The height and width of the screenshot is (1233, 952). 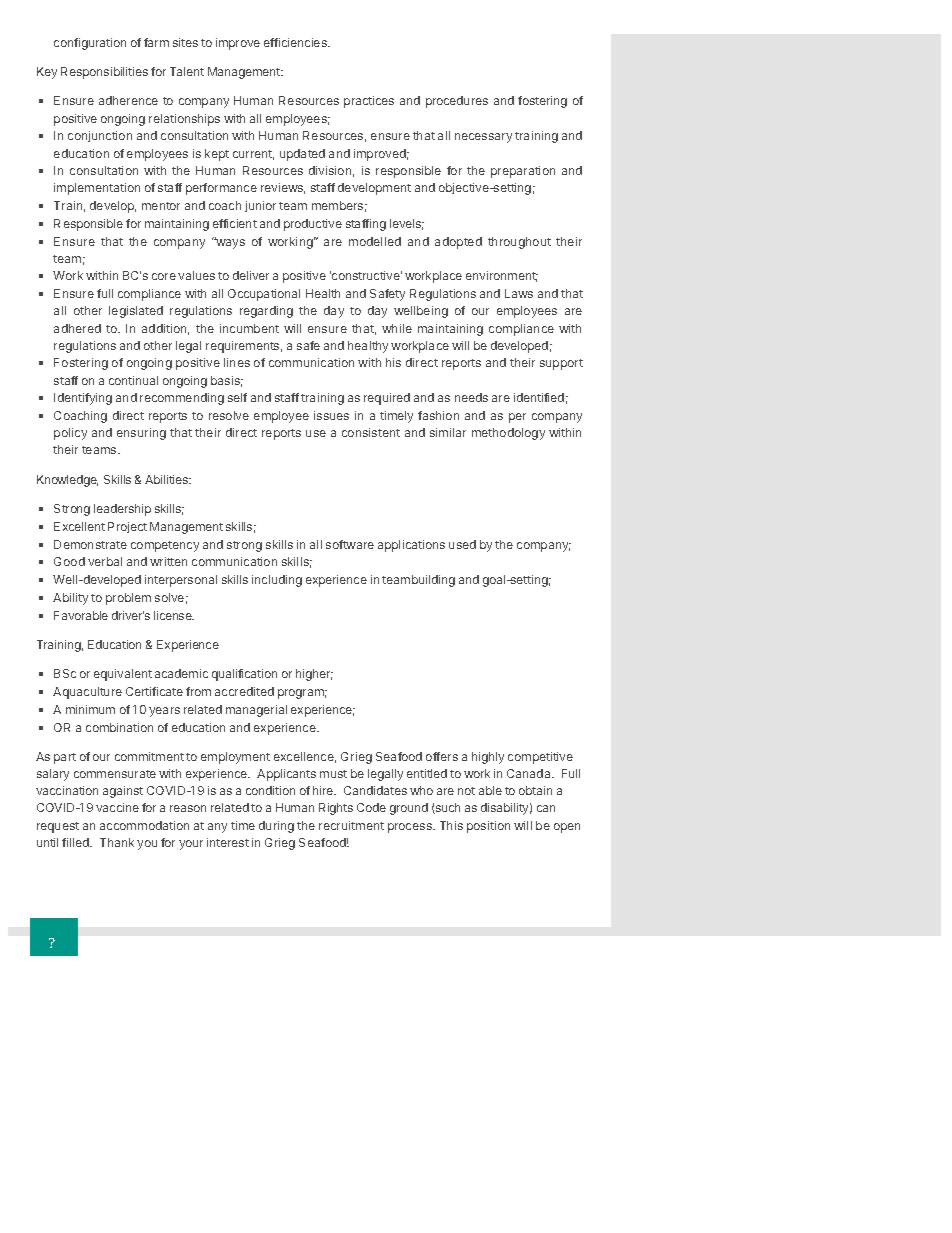 What do you see at coordinates (104, 73) in the screenshot?
I see `Responsibilities` at bounding box center [104, 73].
